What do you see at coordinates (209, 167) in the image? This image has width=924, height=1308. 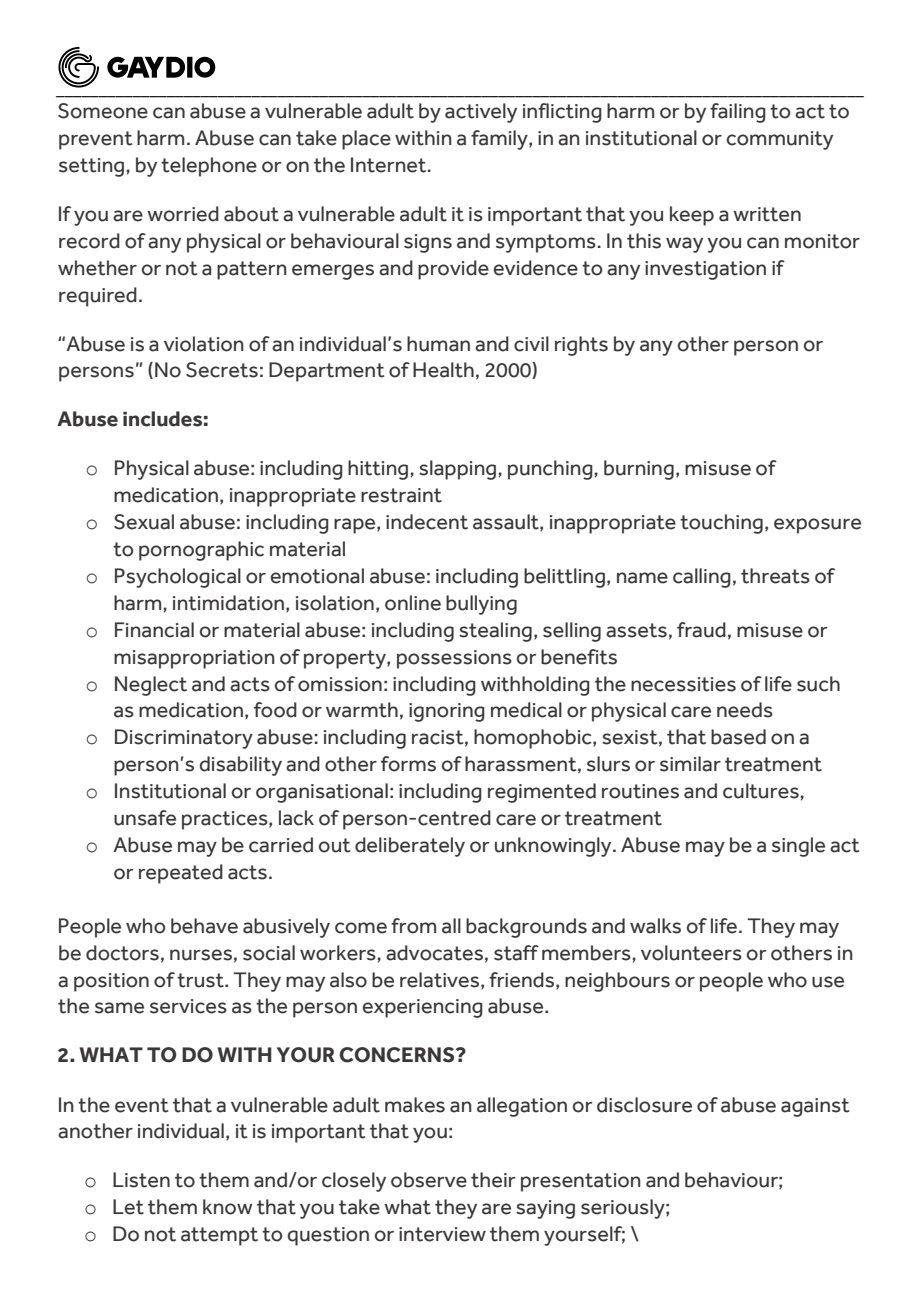 I see `telephone` at bounding box center [209, 167].
